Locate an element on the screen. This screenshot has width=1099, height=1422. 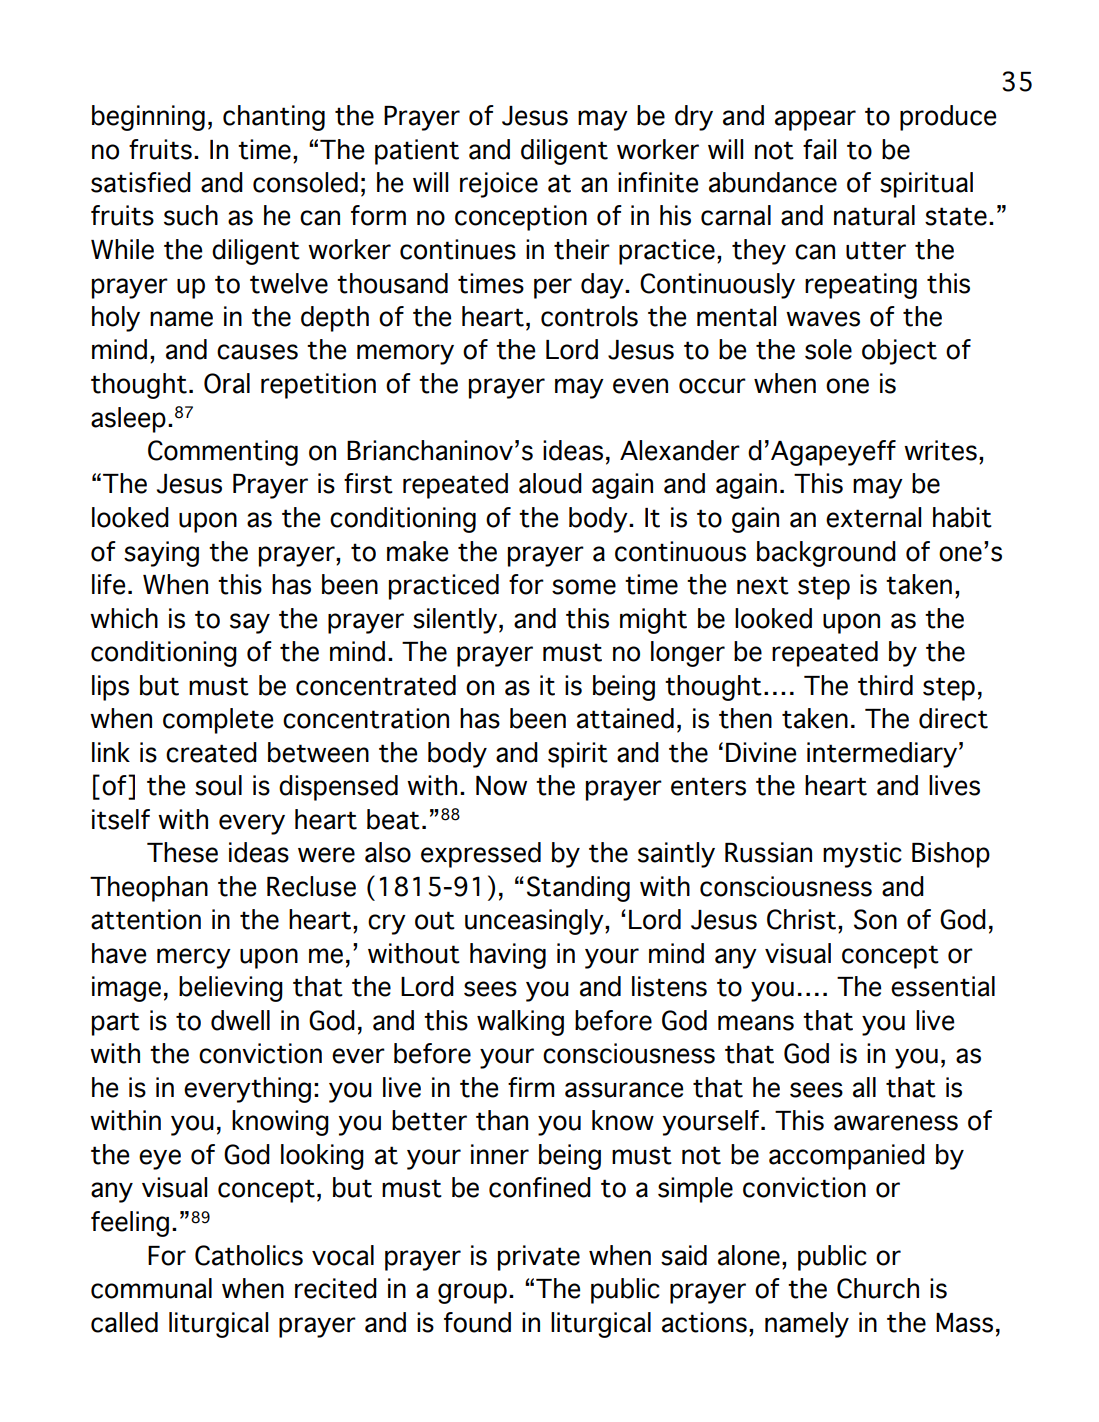
aloud is located at coordinates (550, 483).
